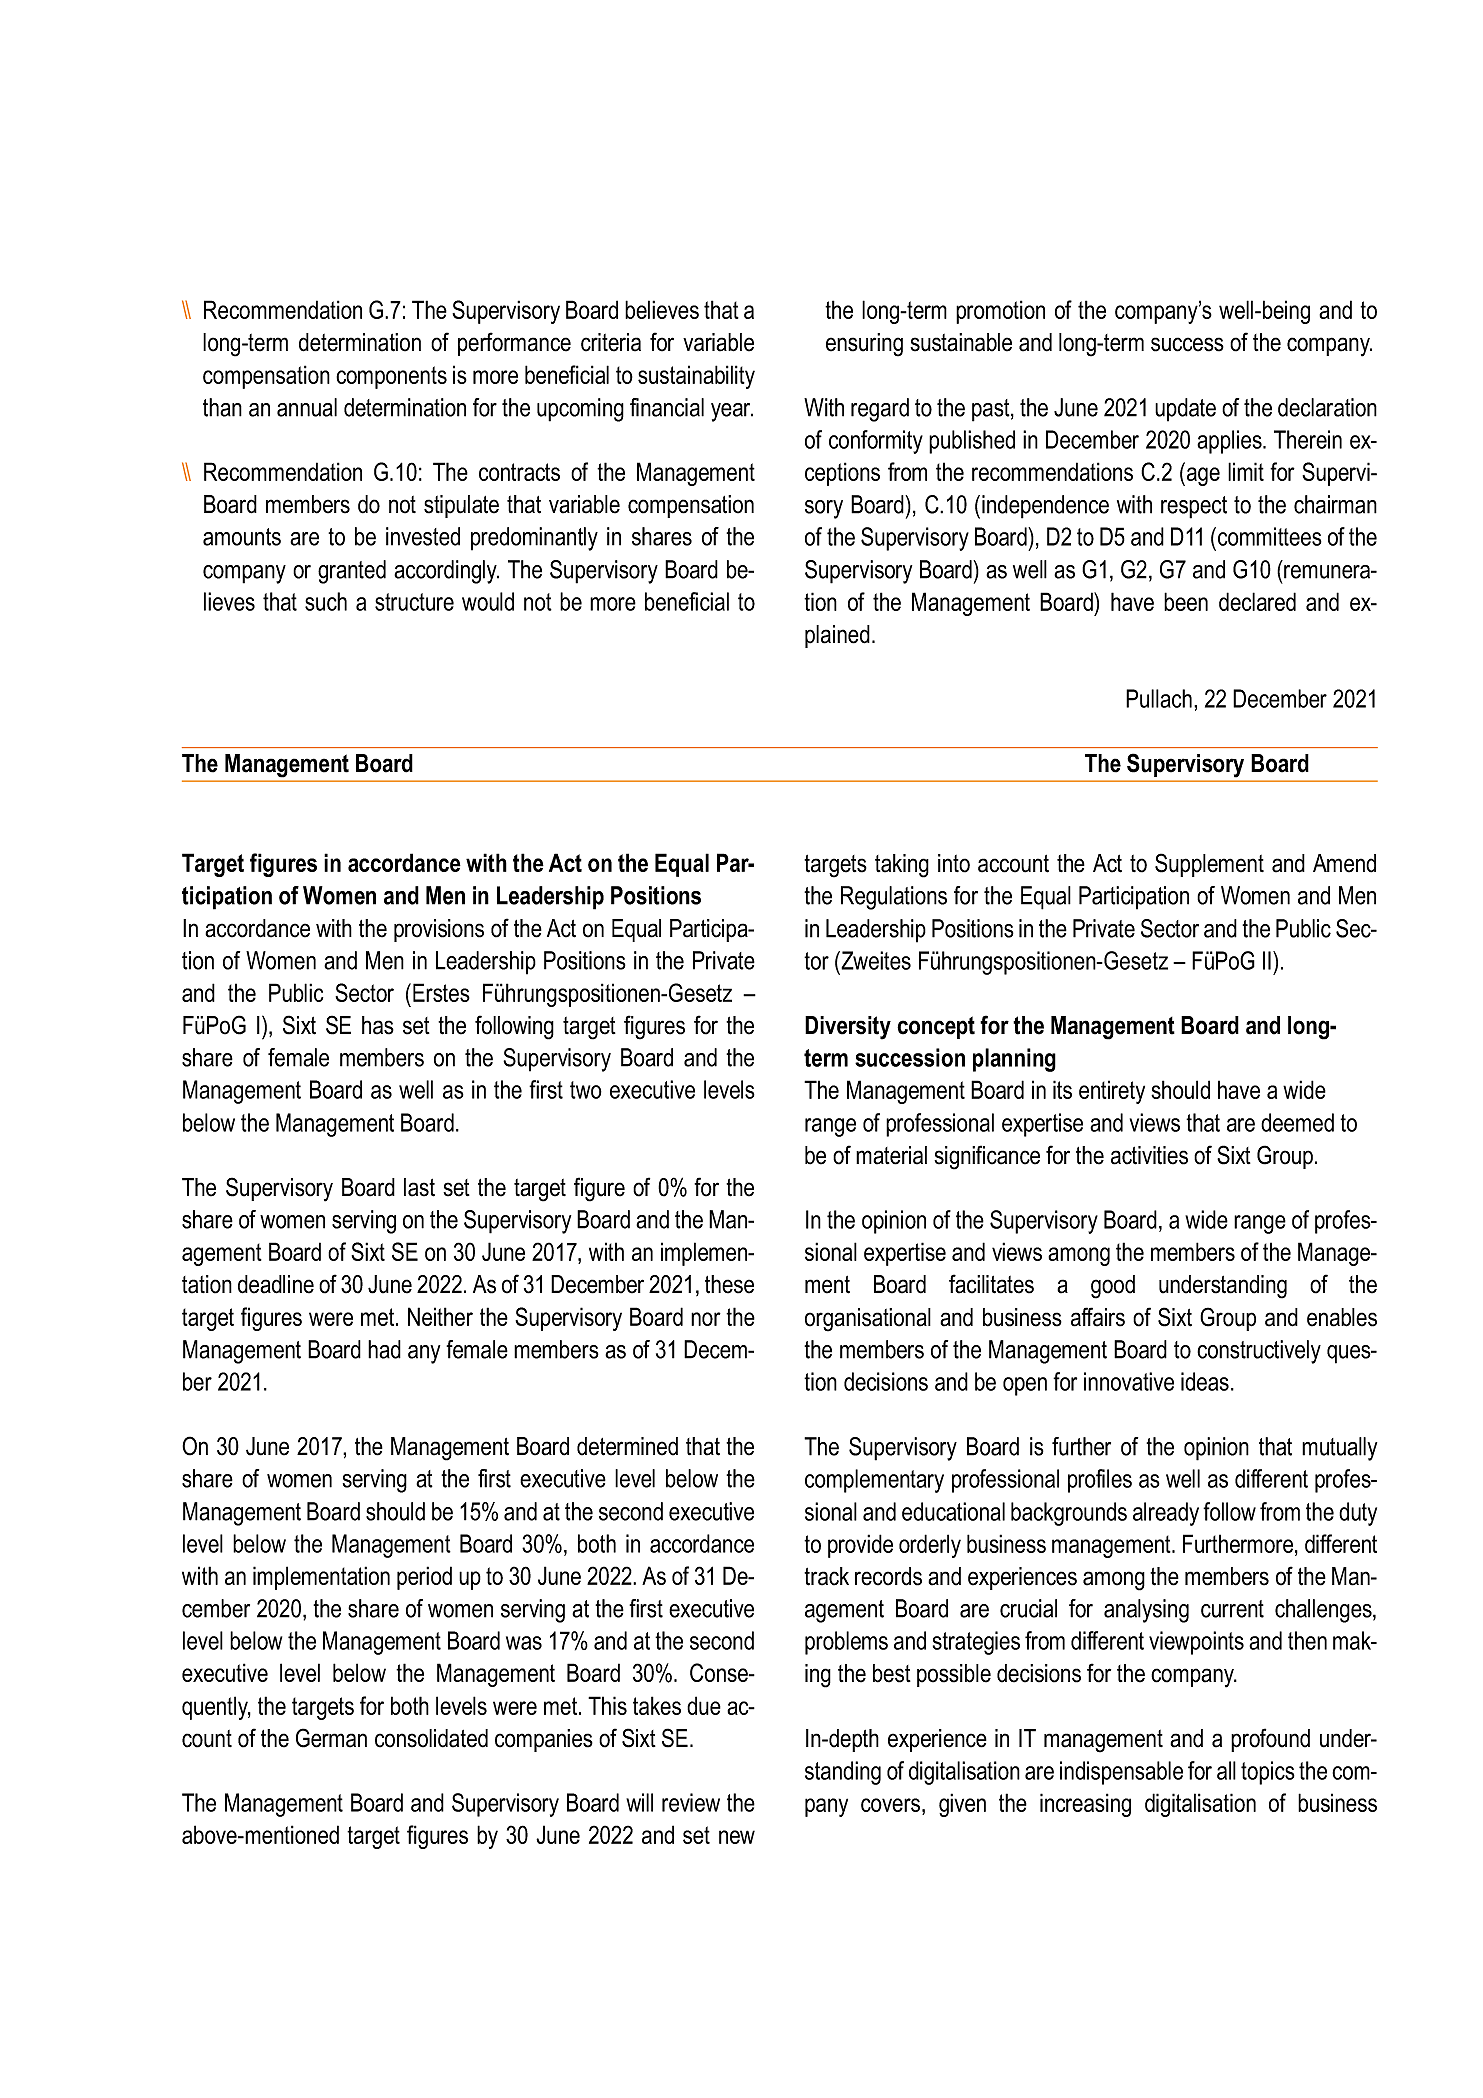 This document has height=2098, width=1483. What do you see at coordinates (378, 1025) in the document?
I see `has` at bounding box center [378, 1025].
